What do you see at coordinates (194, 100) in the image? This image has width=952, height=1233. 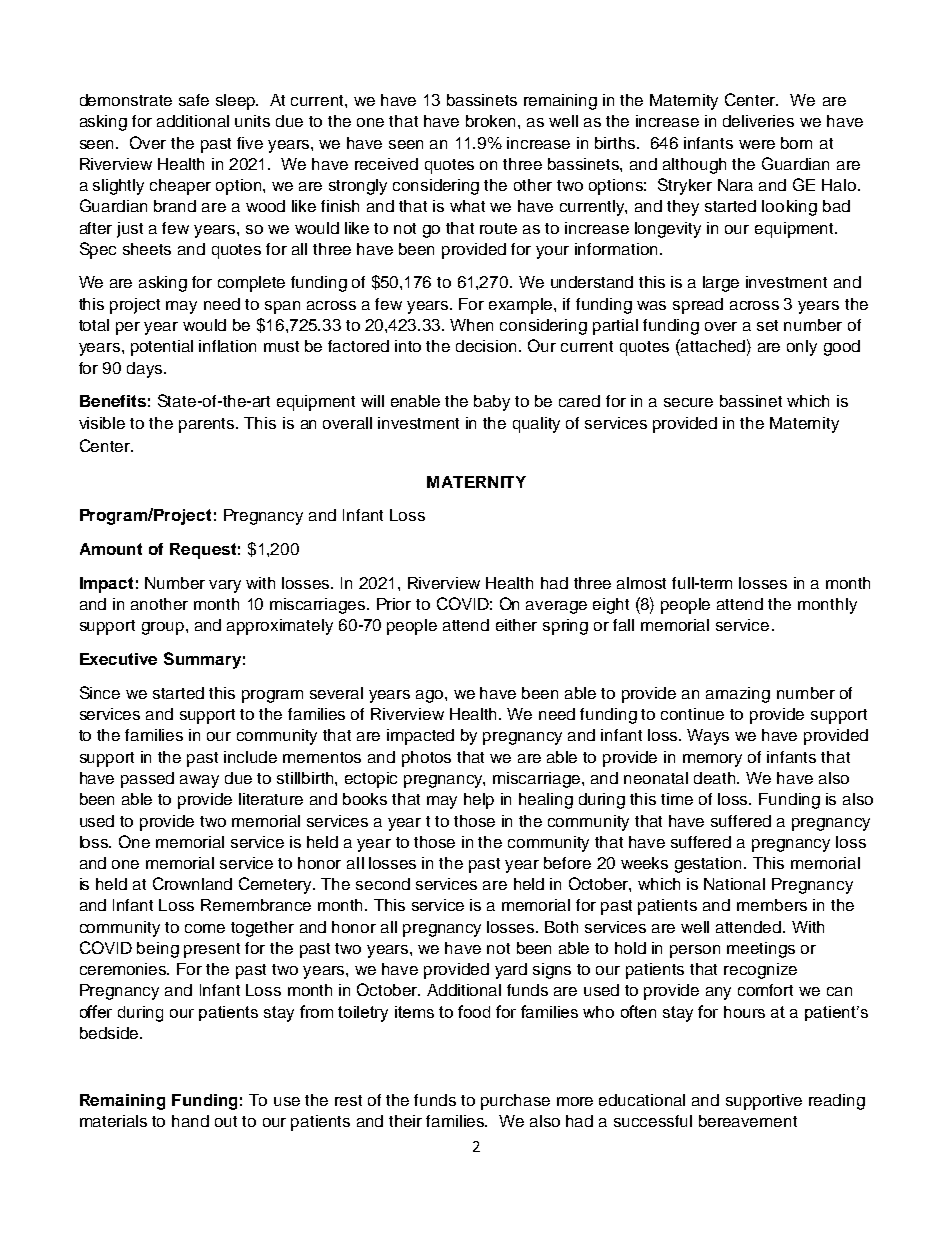 I see `safe` at bounding box center [194, 100].
